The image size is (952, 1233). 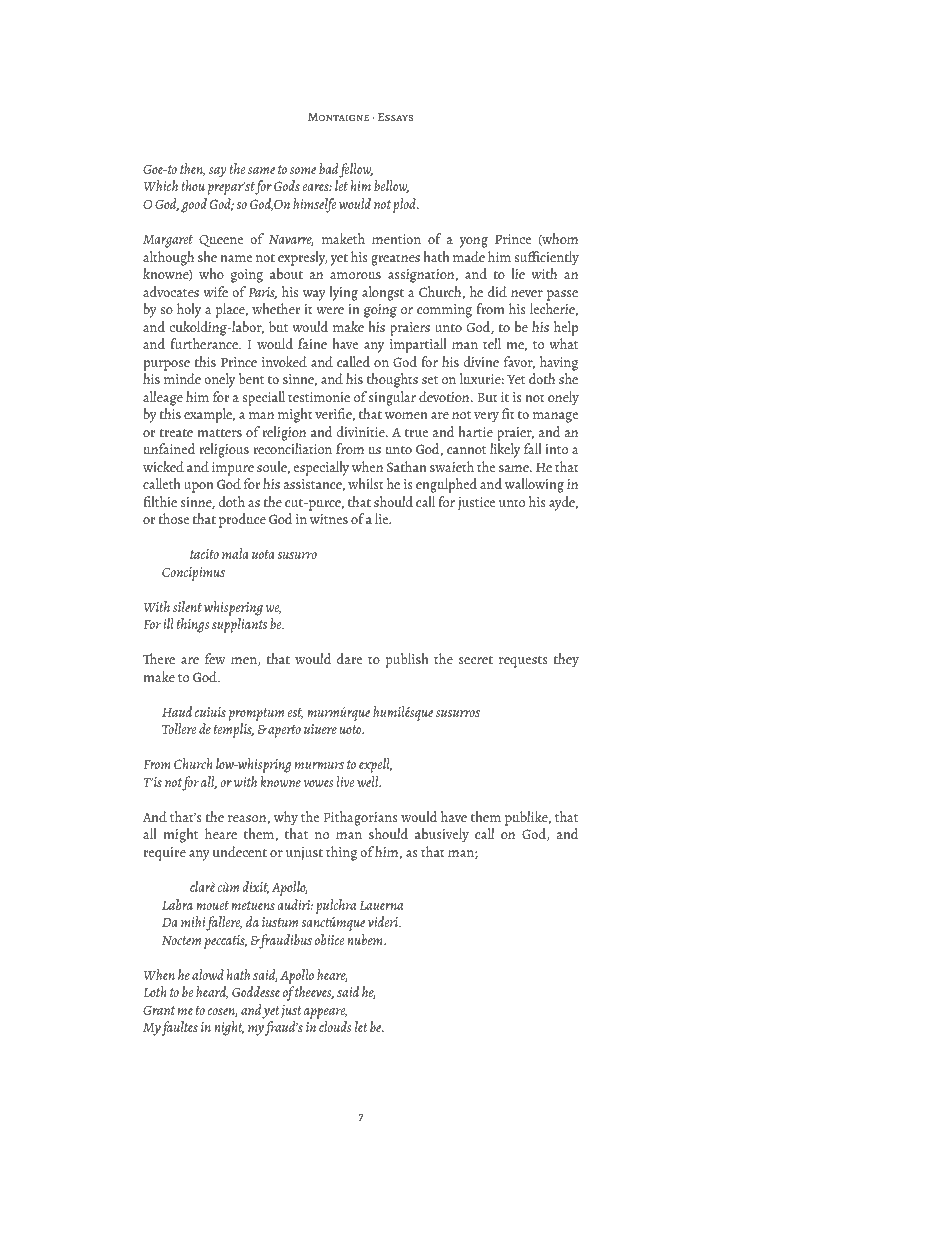 What do you see at coordinates (356, 170) in the document?
I see `fellow` at bounding box center [356, 170].
